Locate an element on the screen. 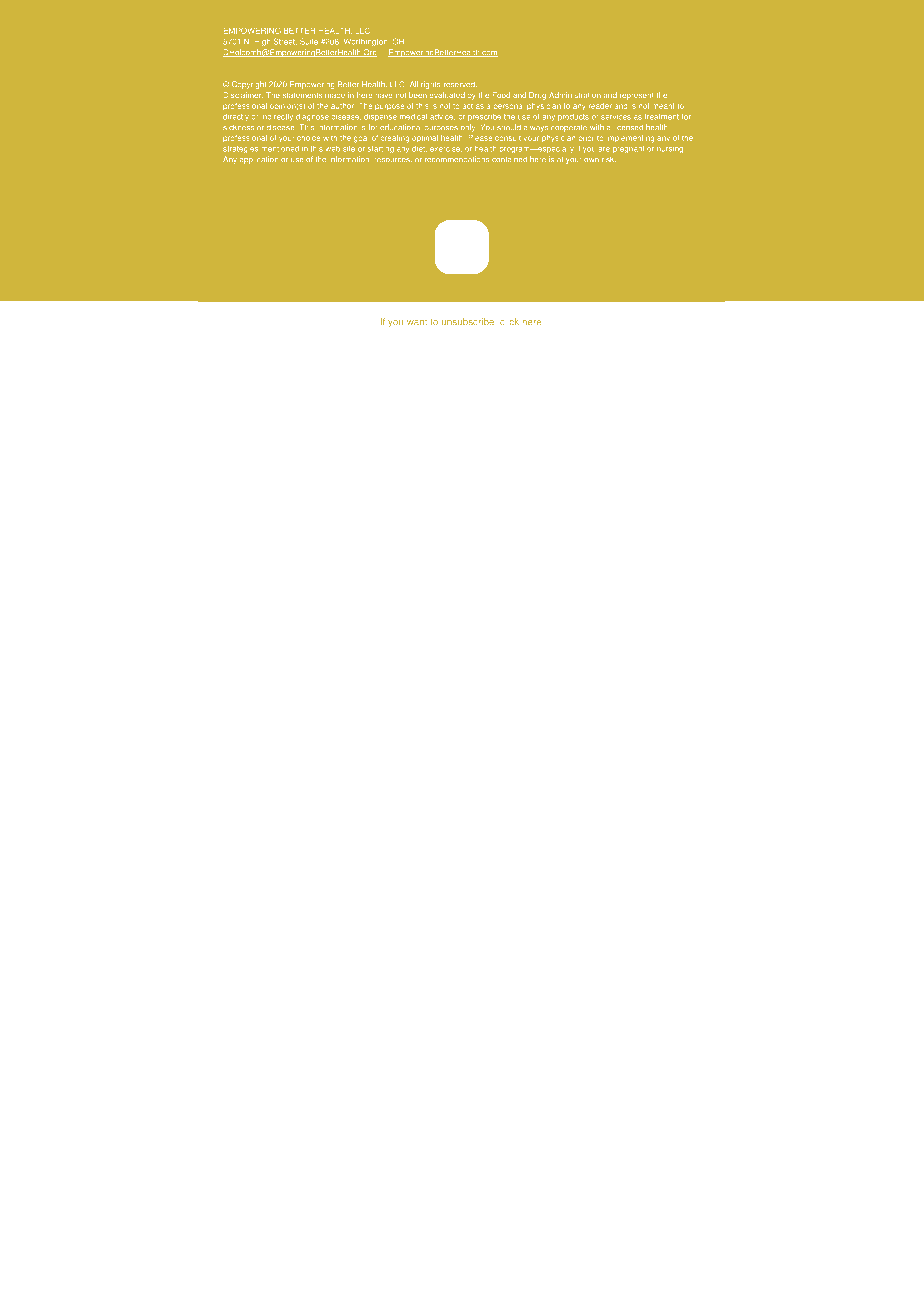 This screenshot has height=1308, width=924. Please is located at coordinates (480, 138).
